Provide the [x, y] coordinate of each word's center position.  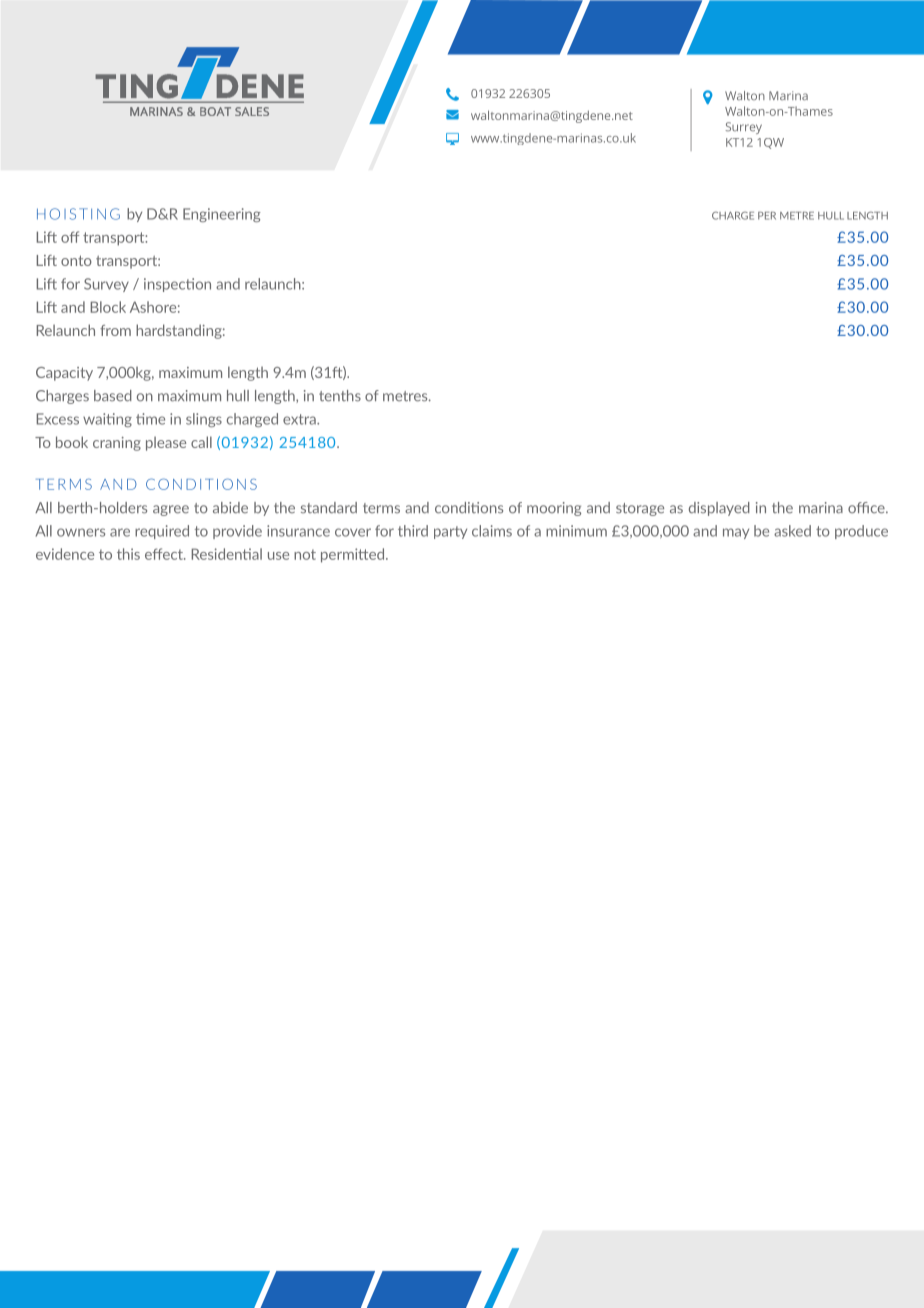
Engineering [222, 215]
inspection [177, 285]
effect [165, 554]
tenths [340, 396]
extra [300, 419]
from [115, 330]
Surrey [743, 128]
